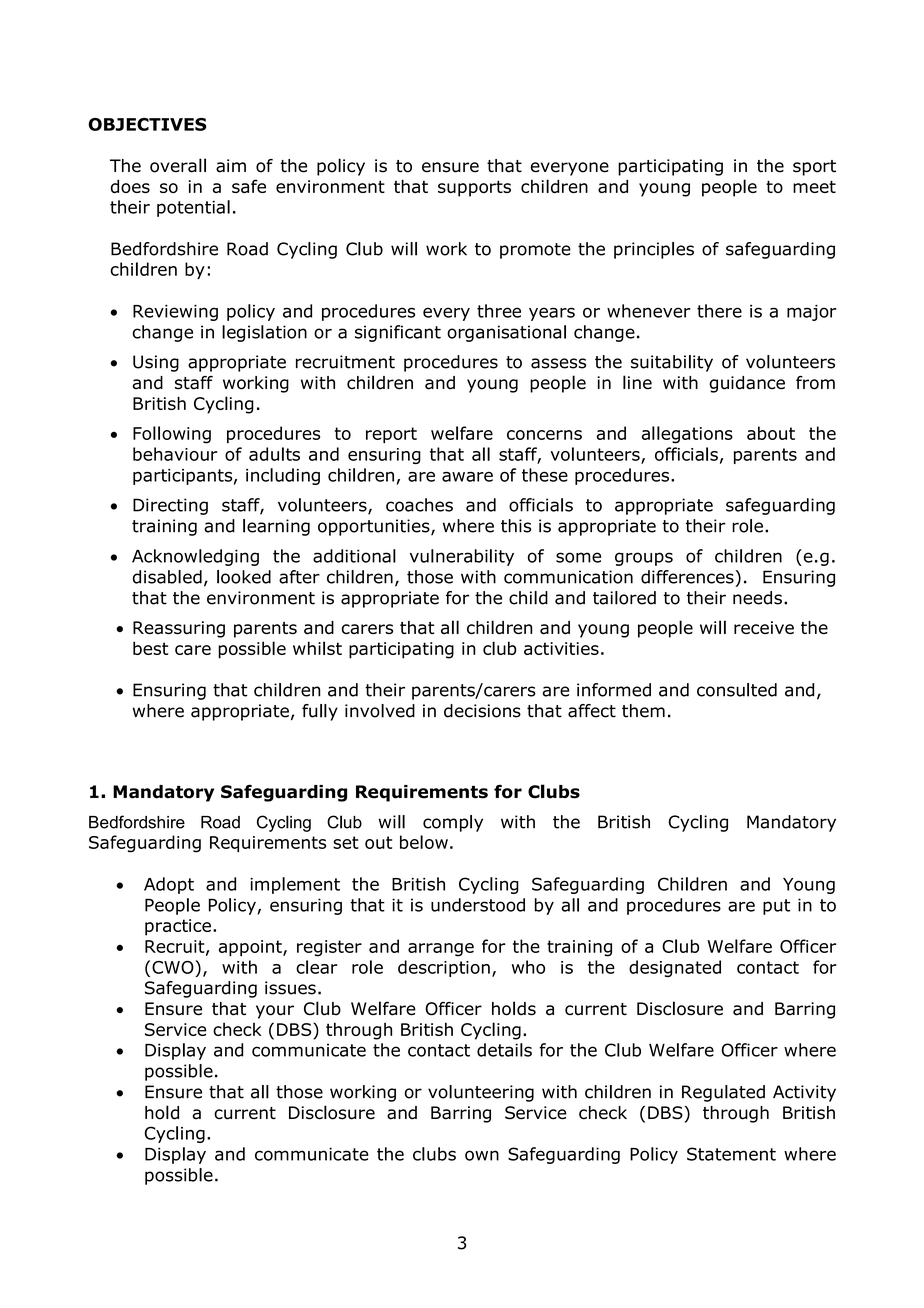  Describe the element at coordinates (764, 627) in the image. I see `receive` at that location.
